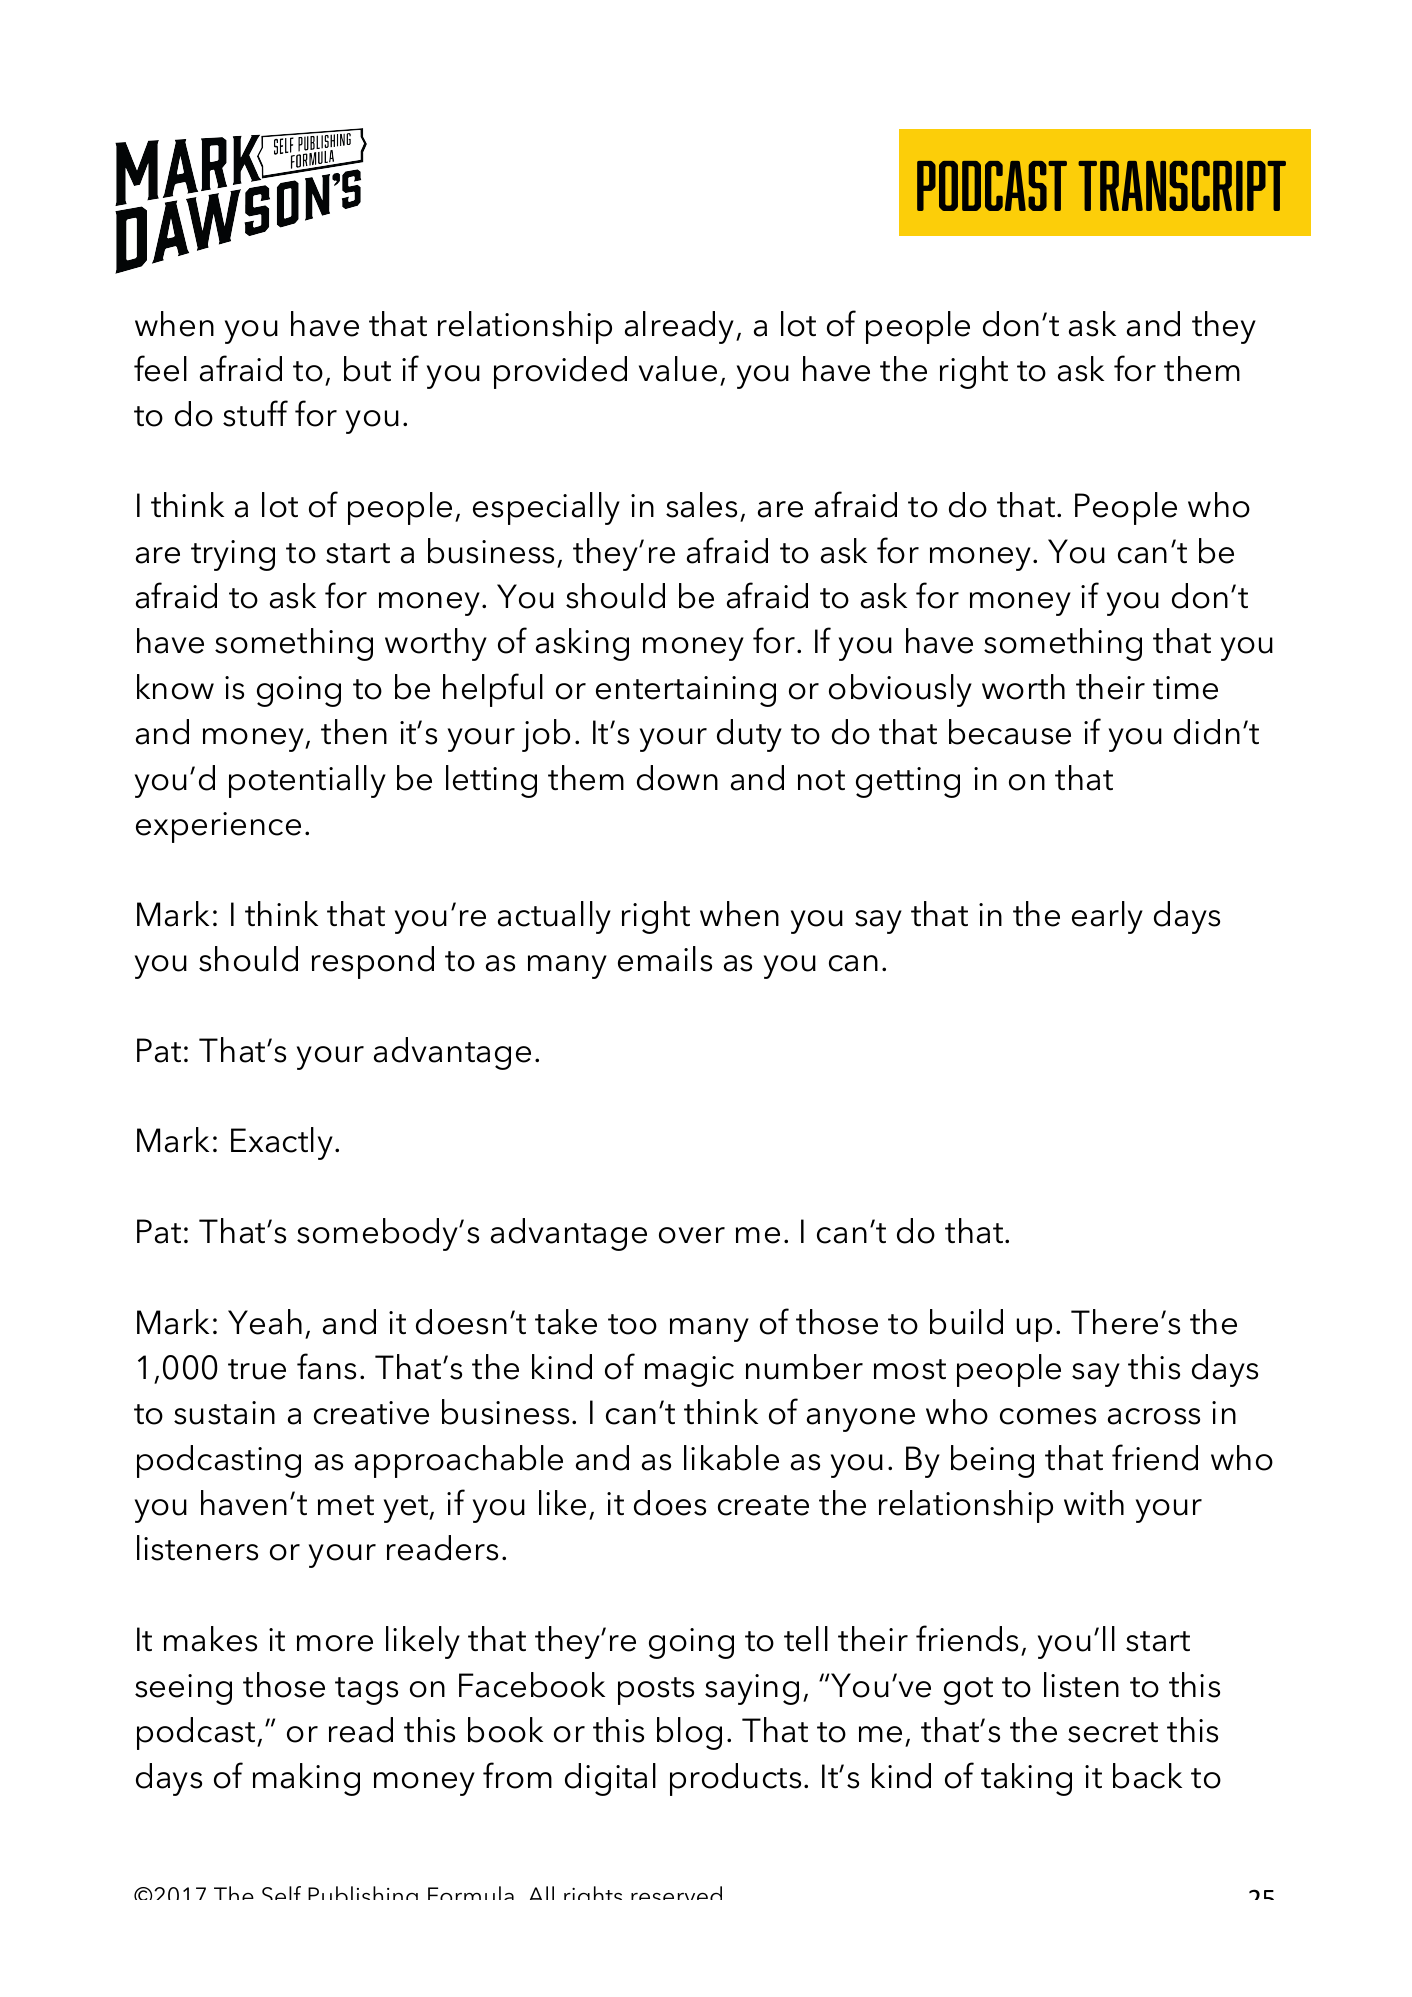 Image resolution: width=1412 pixels, height=1997 pixels. What do you see at coordinates (1048, 1416) in the screenshot?
I see `comes` at bounding box center [1048, 1416].
